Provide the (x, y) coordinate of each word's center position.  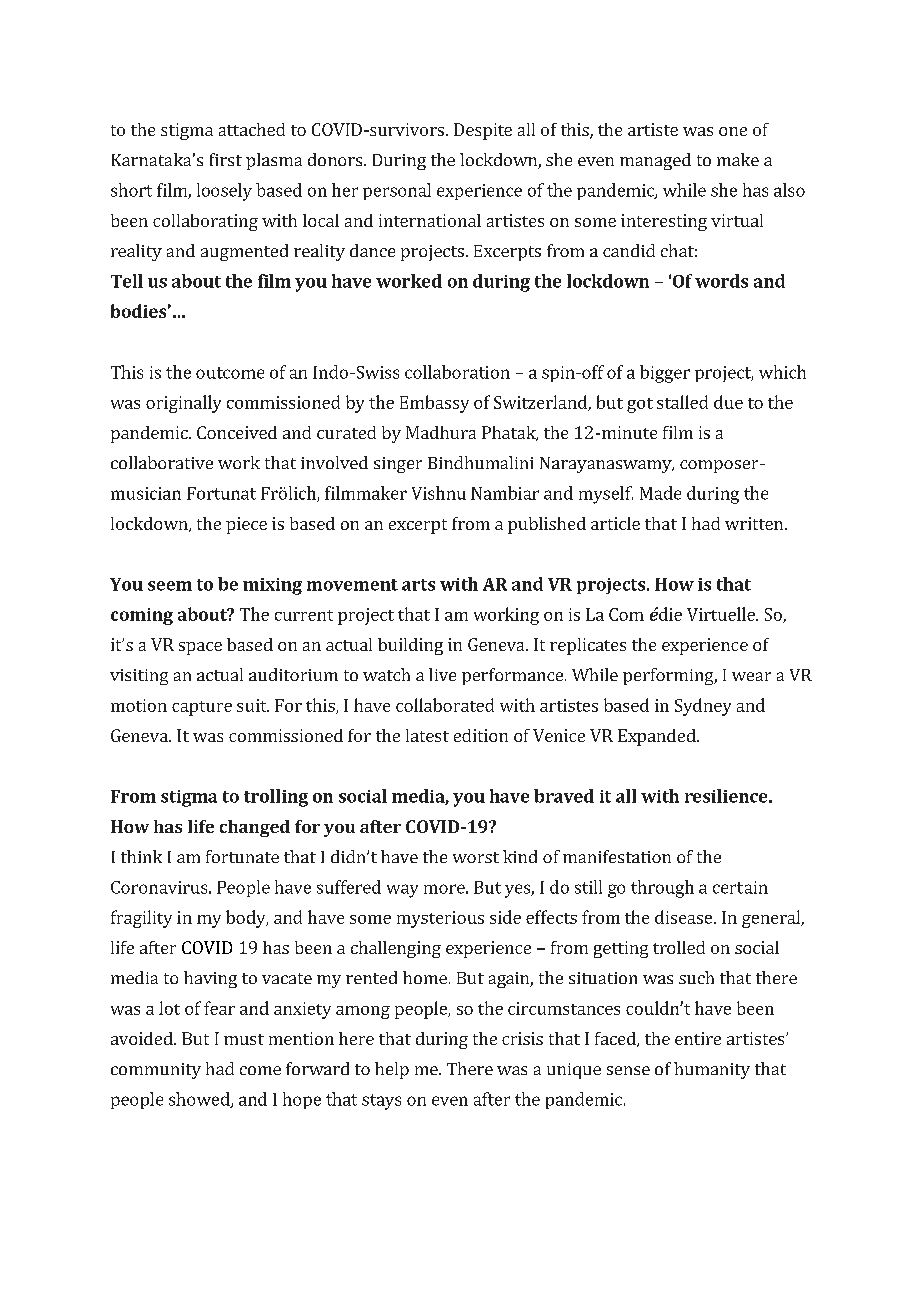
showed (200, 1100)
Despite (483, 131)
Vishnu (439, 493)
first (226, 159)
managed (655, 161)
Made (660, 493)
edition (481, 735)
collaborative (162, 462)
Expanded (658, 737)
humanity (712, 1070)
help (392, 1070)
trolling (276, 798)
